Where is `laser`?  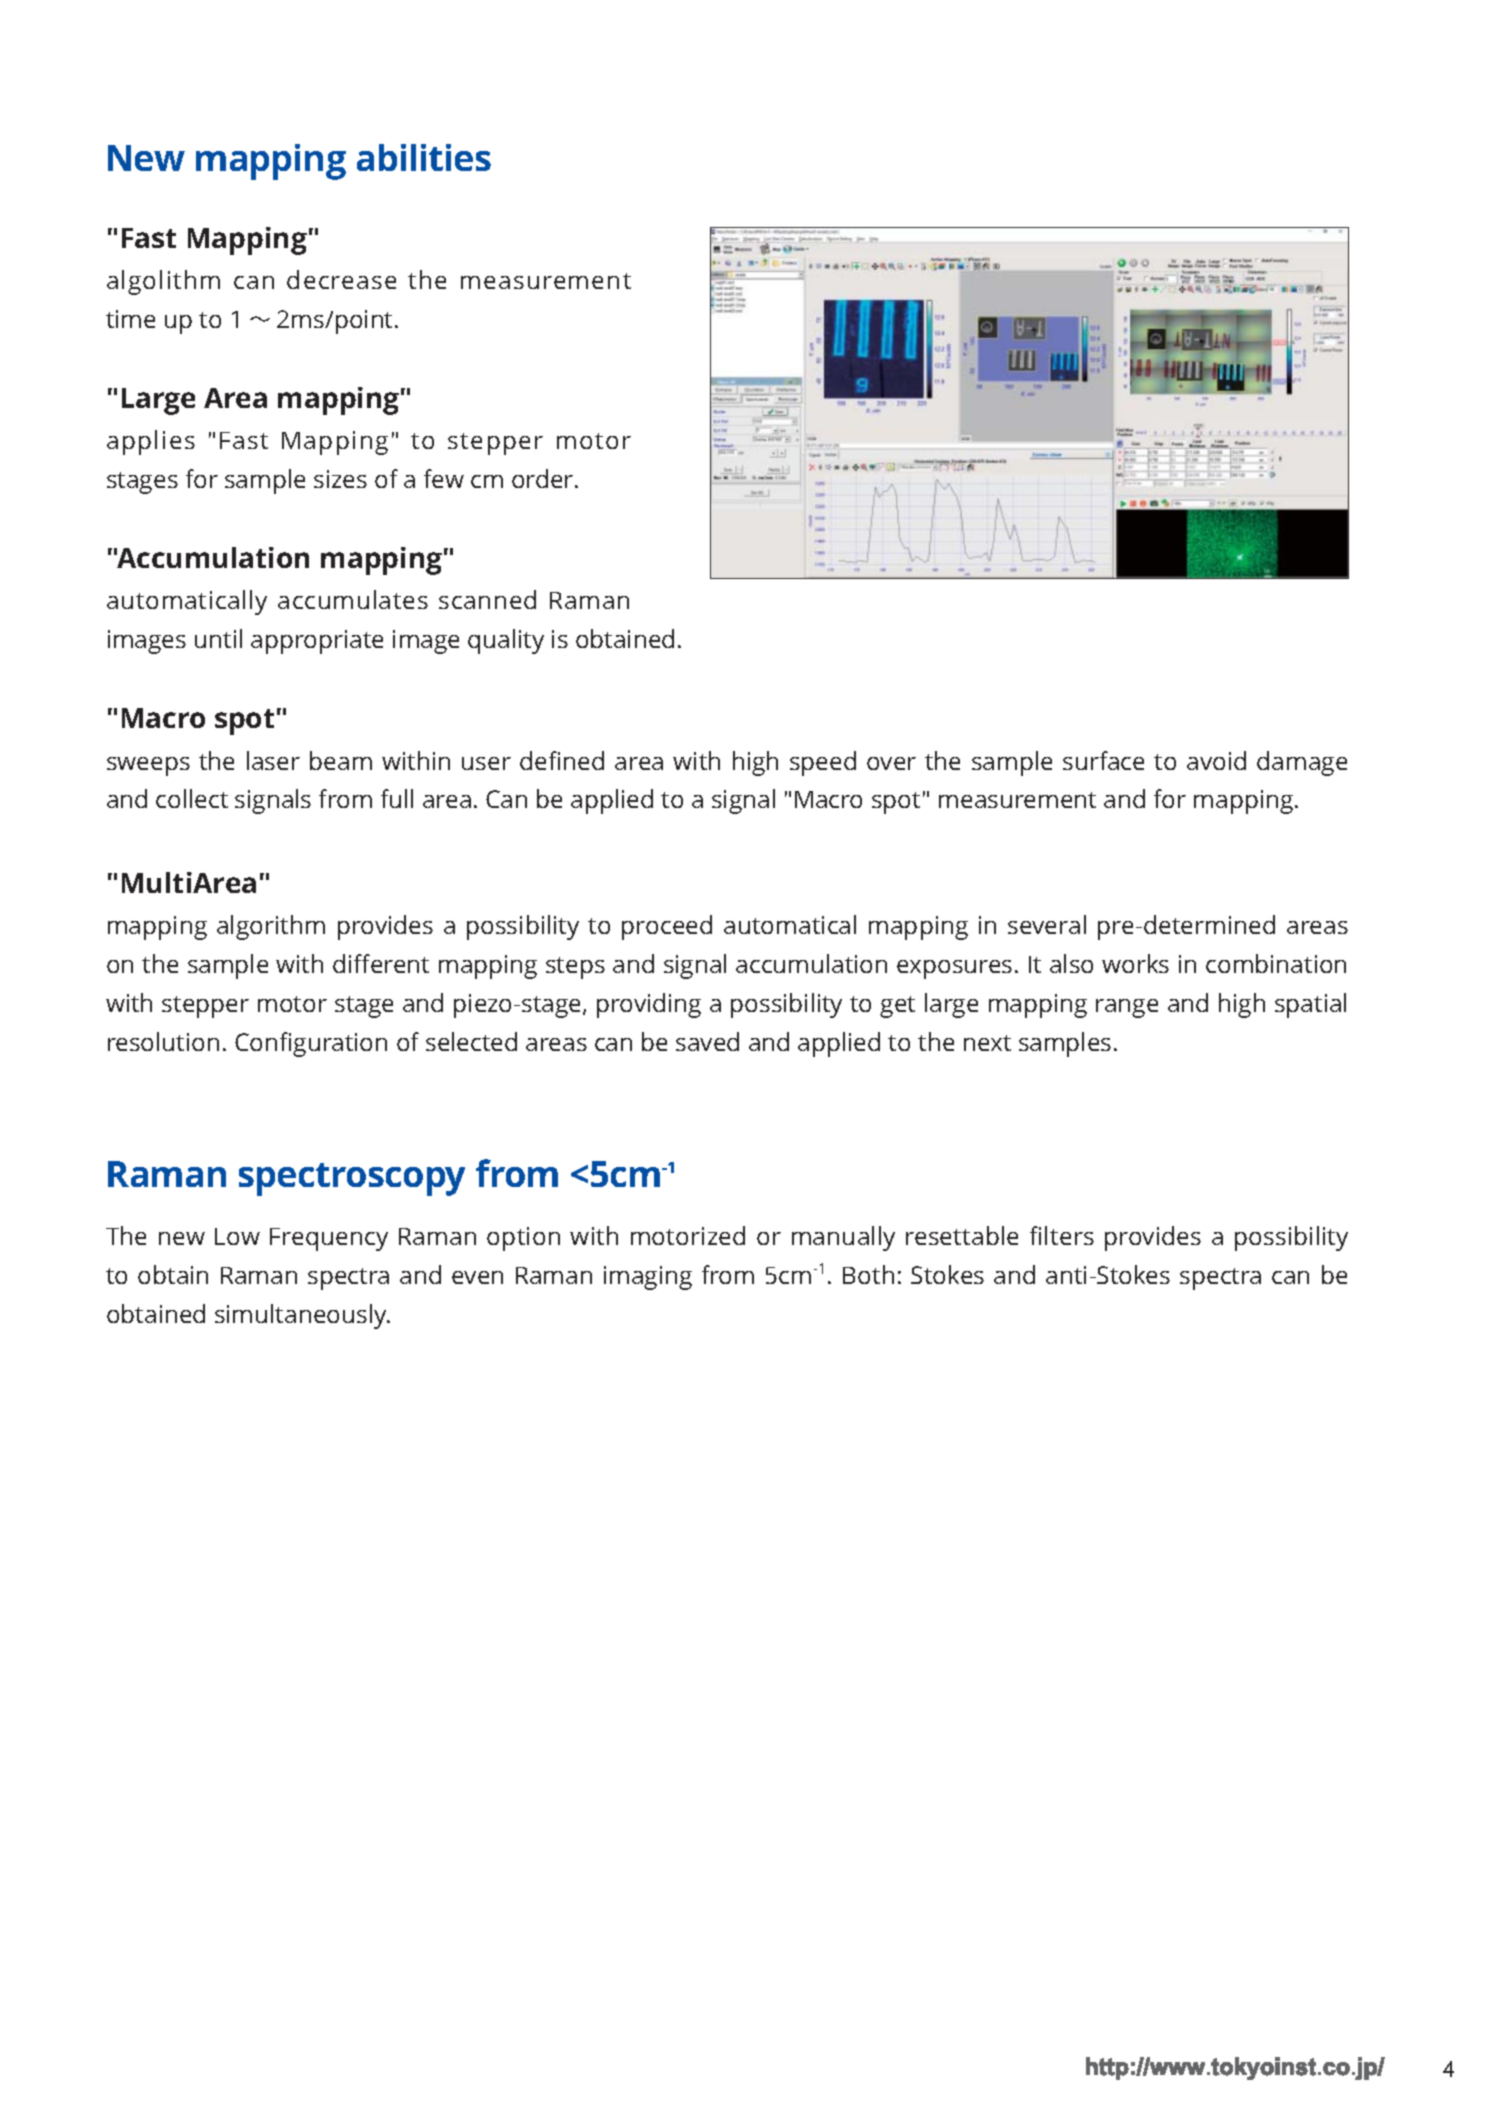
laser is located at coordinates (273, 760).
